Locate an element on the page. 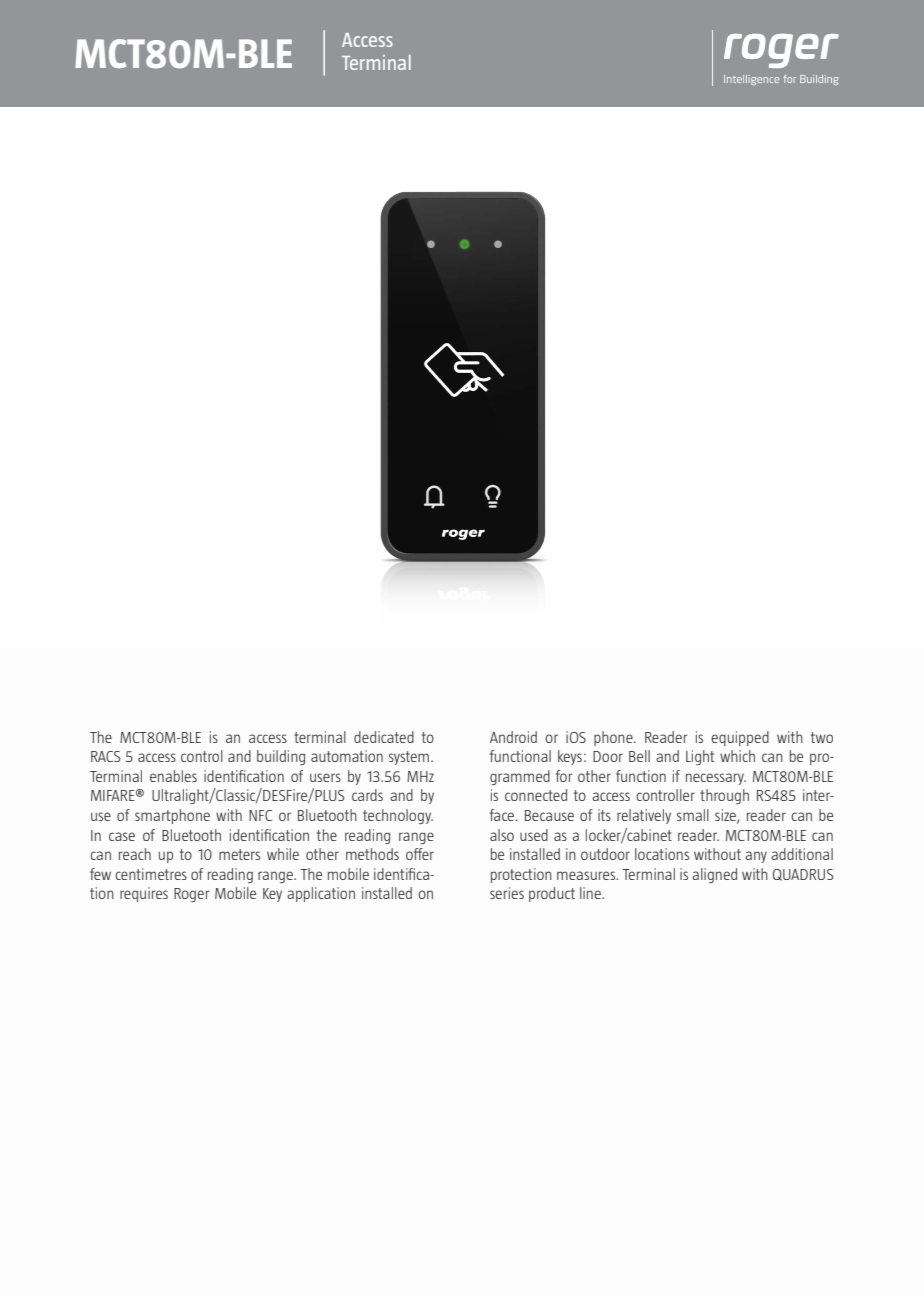  Android is located at coordinates (513, 737).
